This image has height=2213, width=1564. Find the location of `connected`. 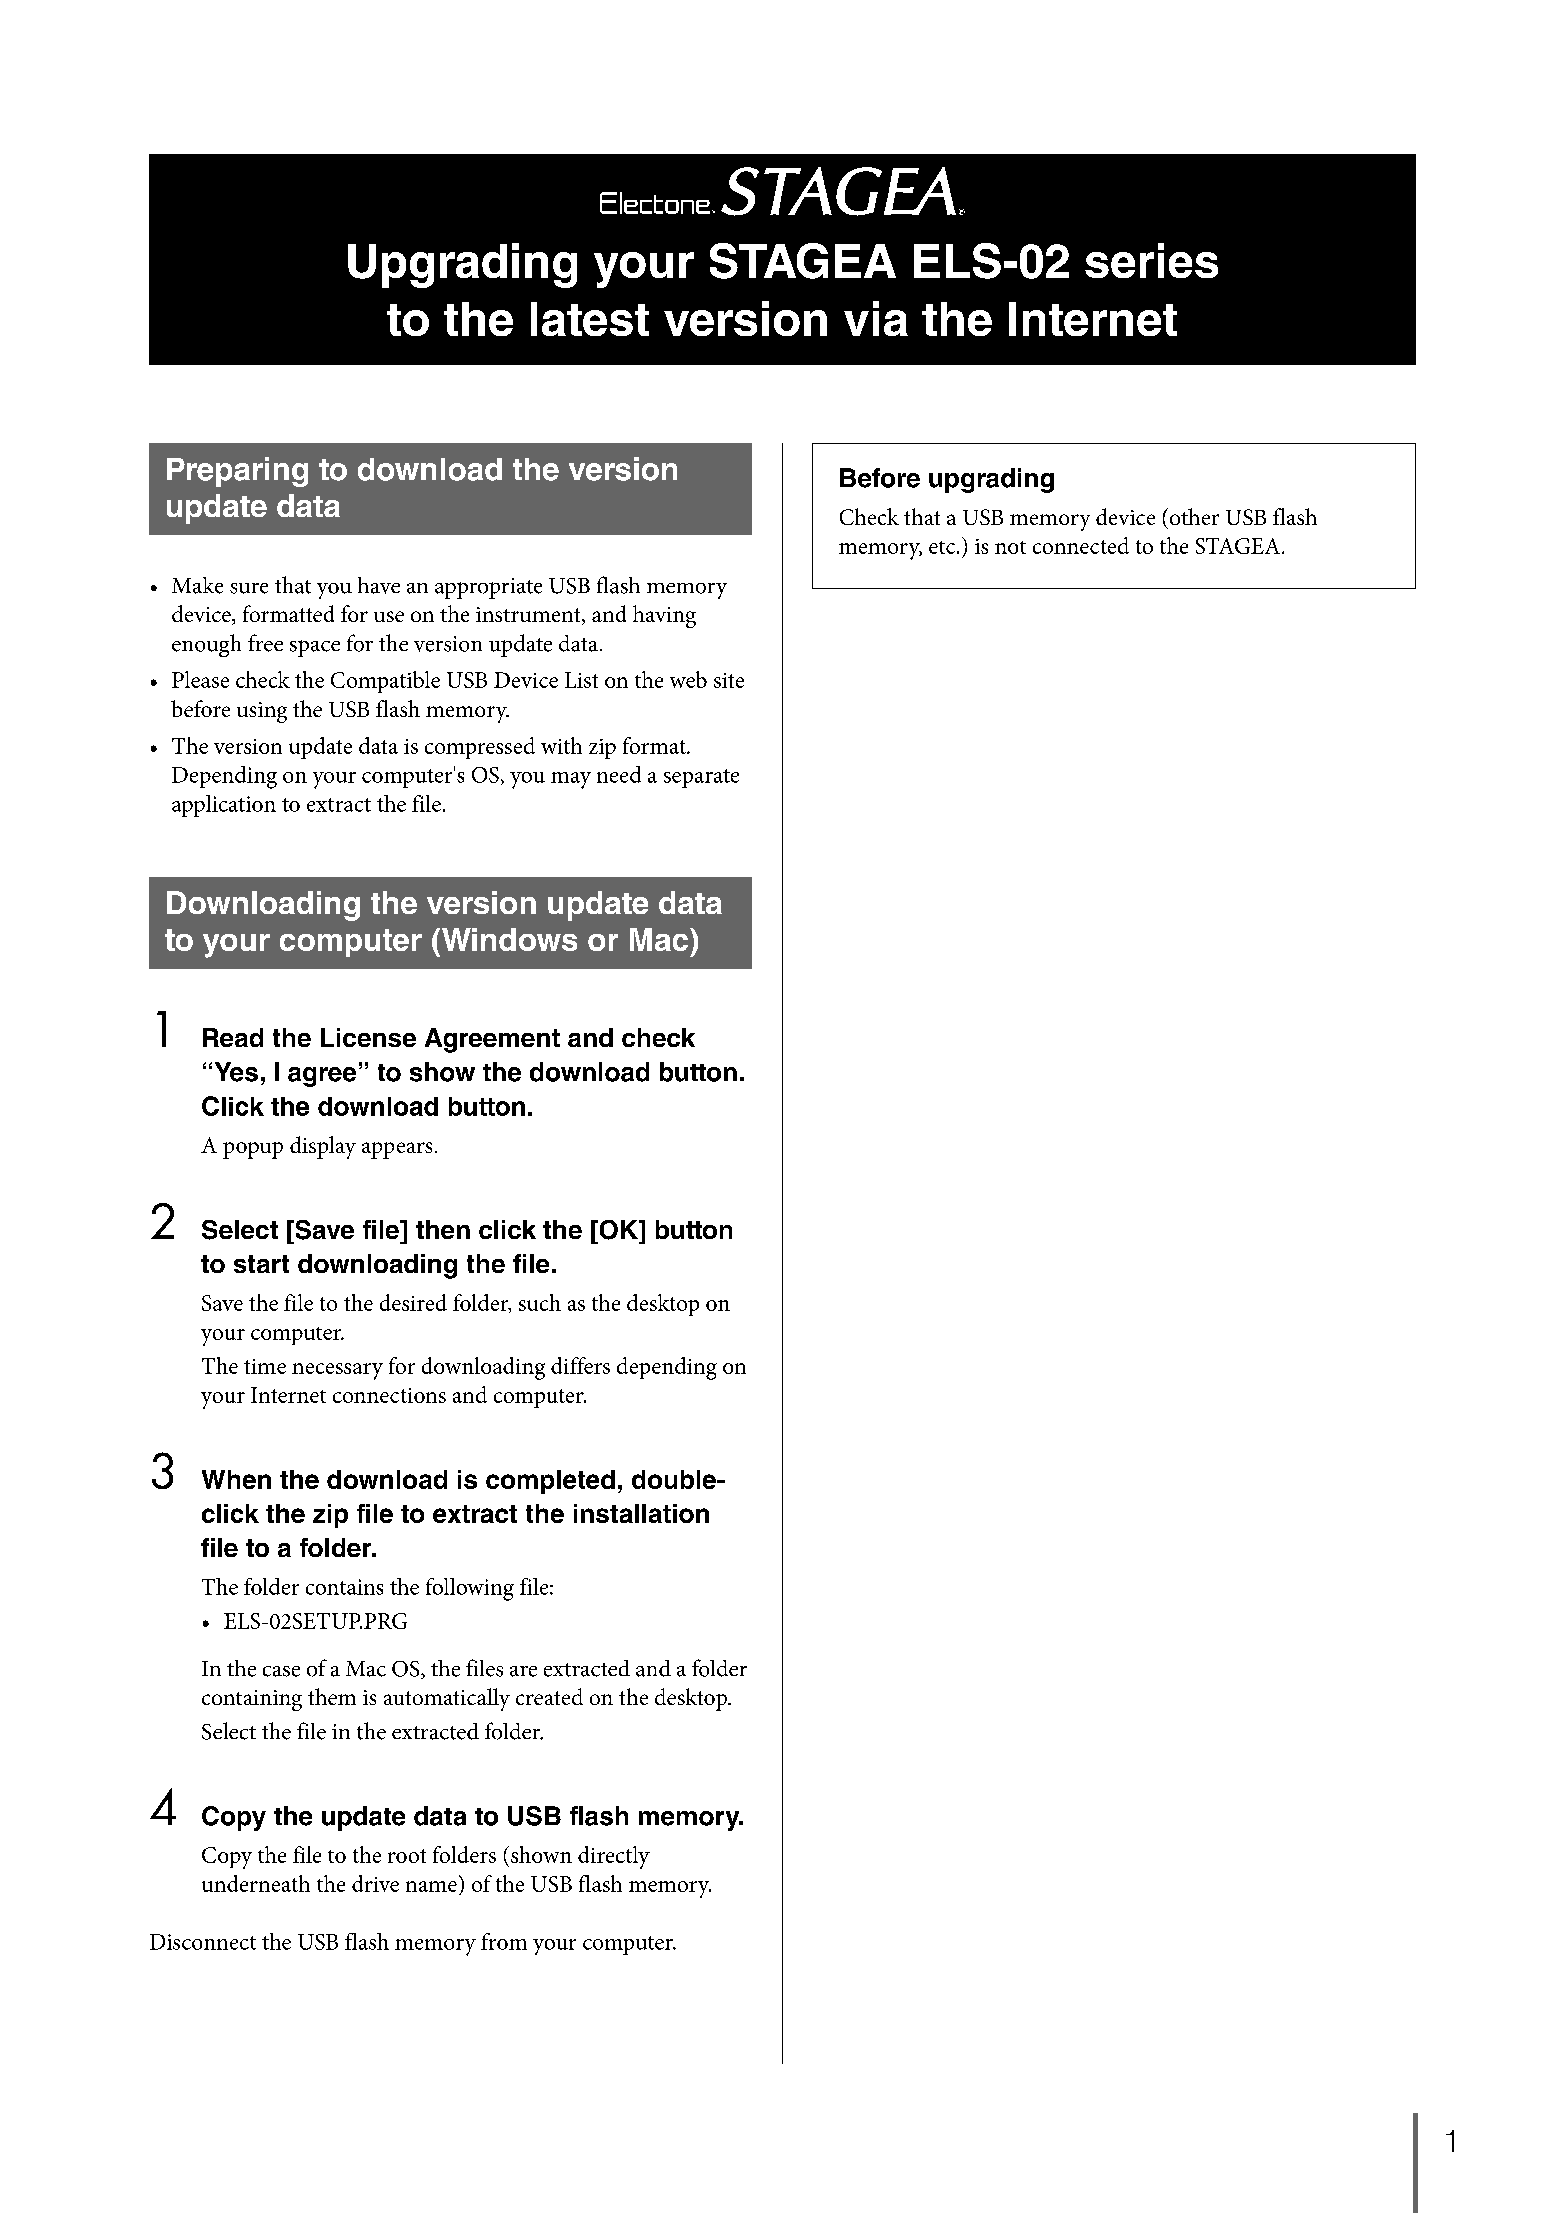

connected is located at coordinates (1081, 545).
